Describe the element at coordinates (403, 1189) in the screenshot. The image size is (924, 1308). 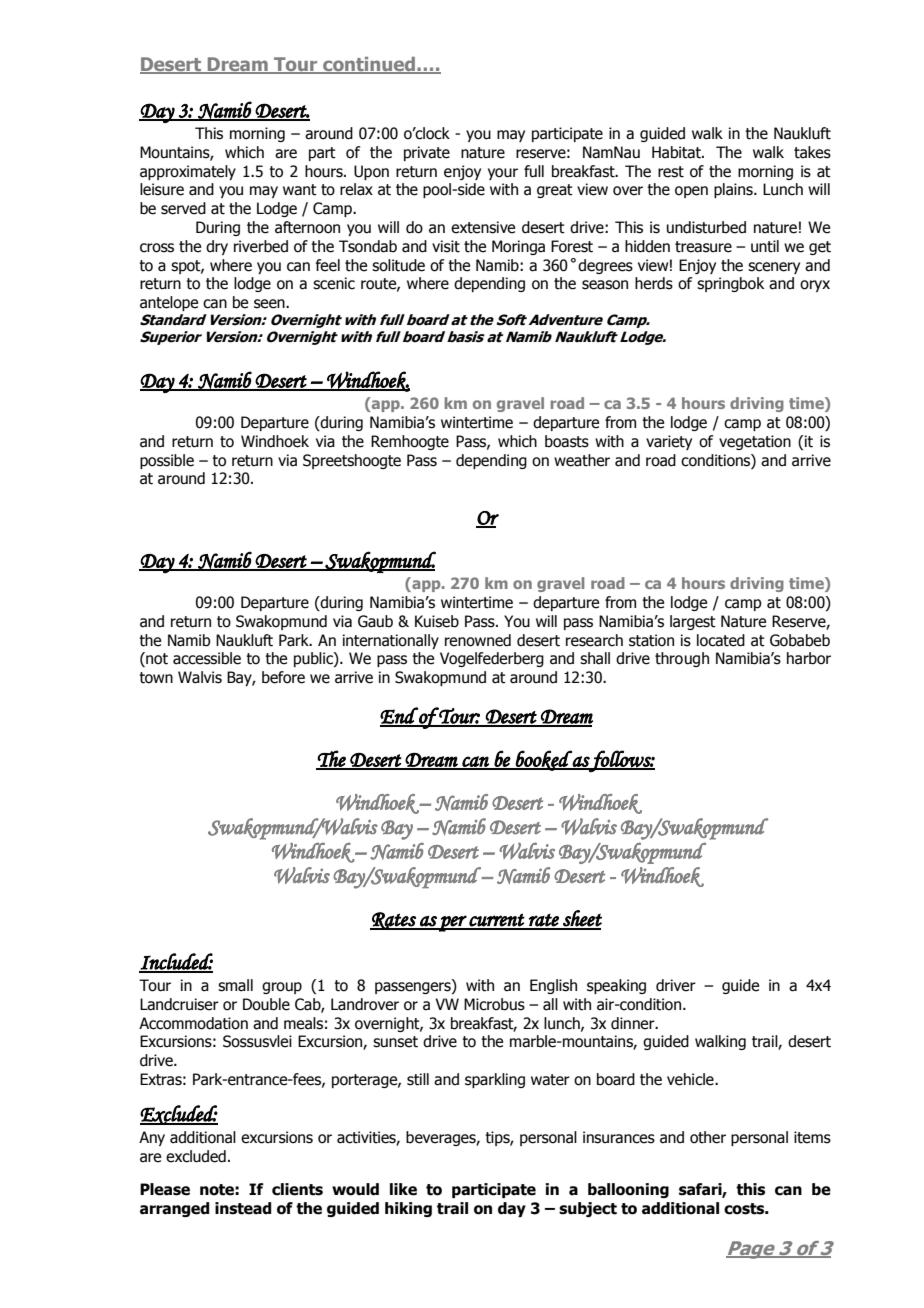
I see `like` at that location.
